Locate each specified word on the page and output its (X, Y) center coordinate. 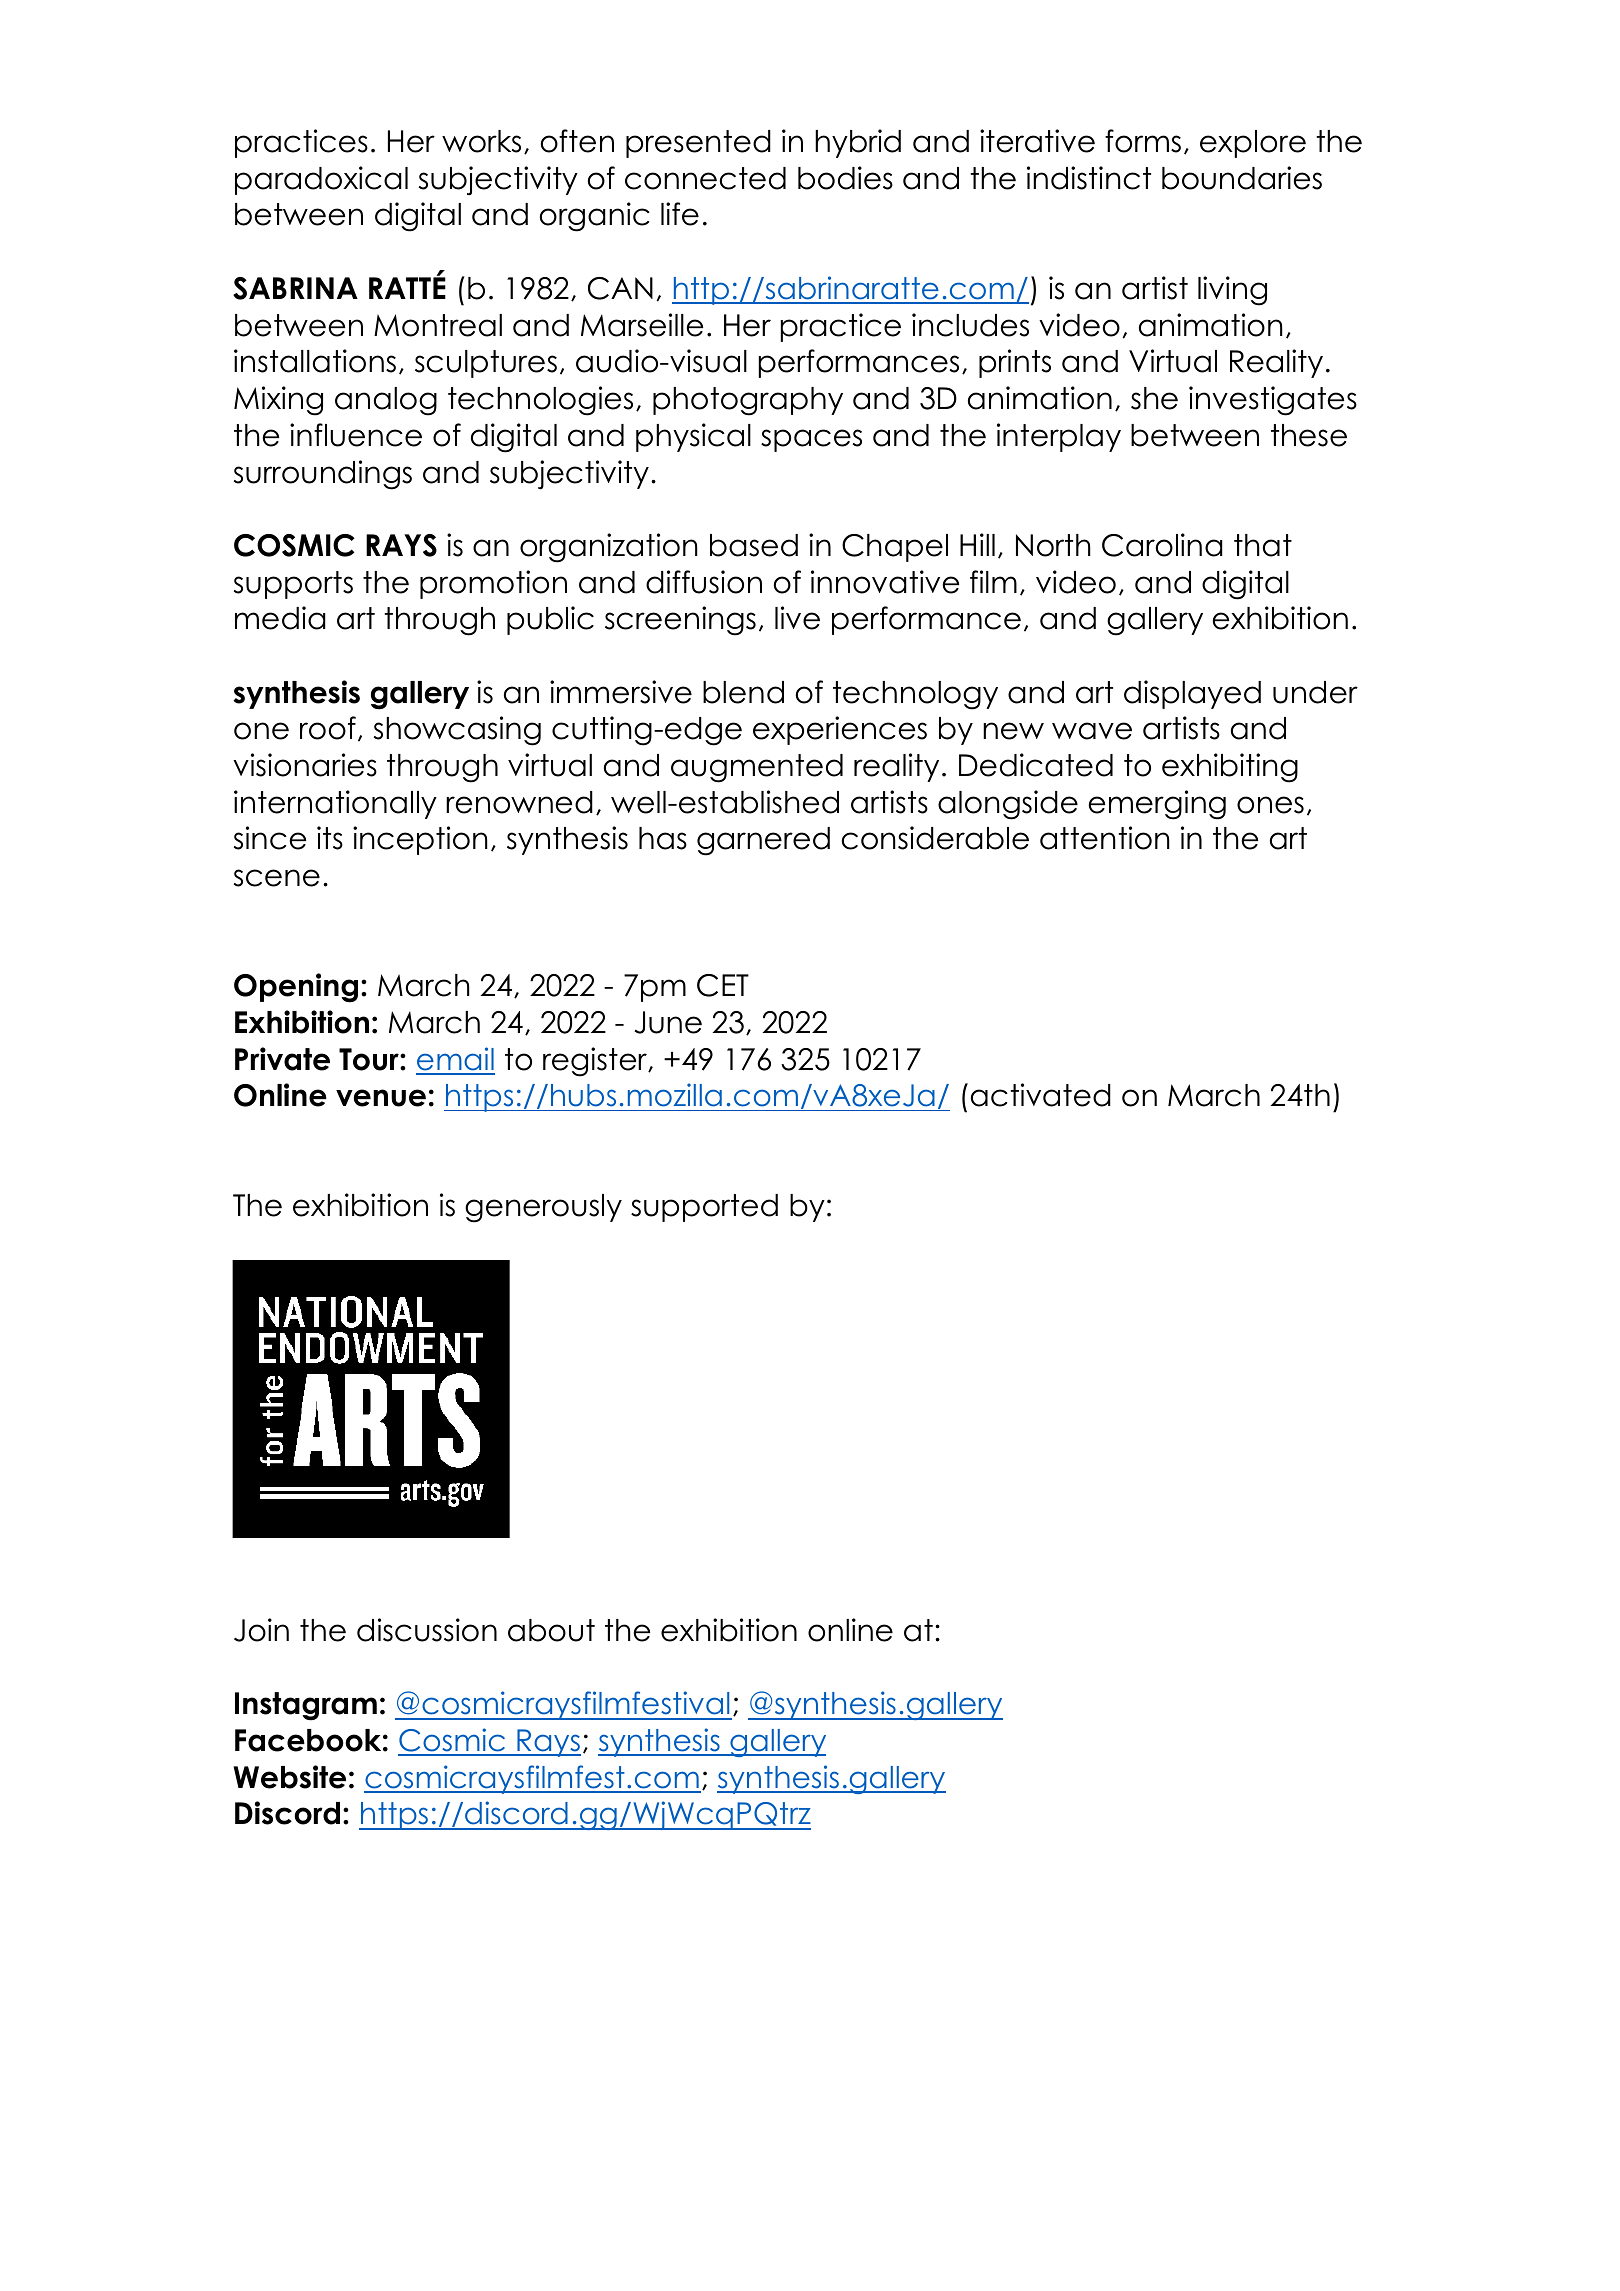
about (551, 1630)
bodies (845, 178)
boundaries (1242, 178)
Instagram (306, 1706)
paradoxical (321, 180)
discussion (427, 1630)
